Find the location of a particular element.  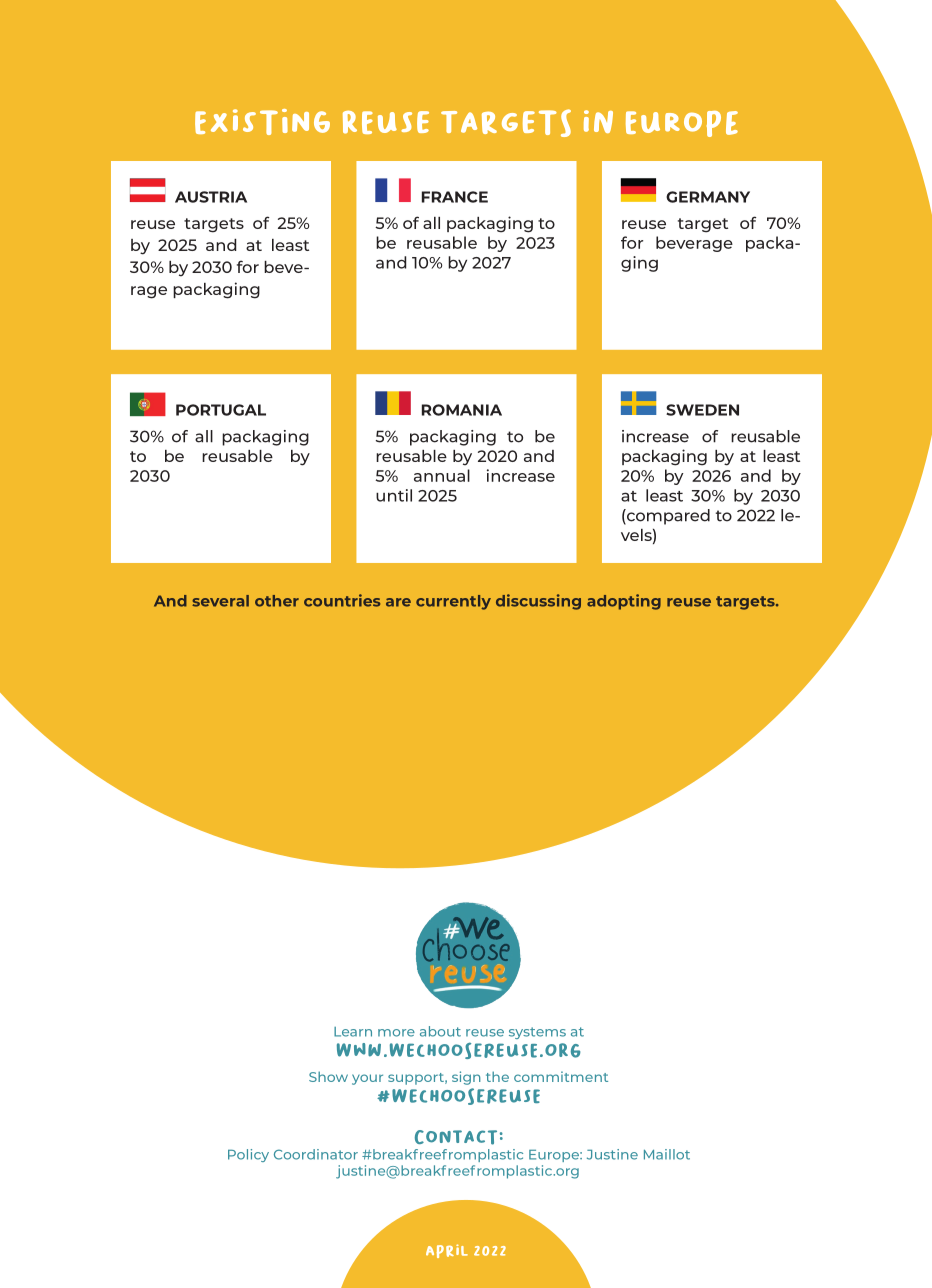

Policy is located at coordinates (248, 1155).
